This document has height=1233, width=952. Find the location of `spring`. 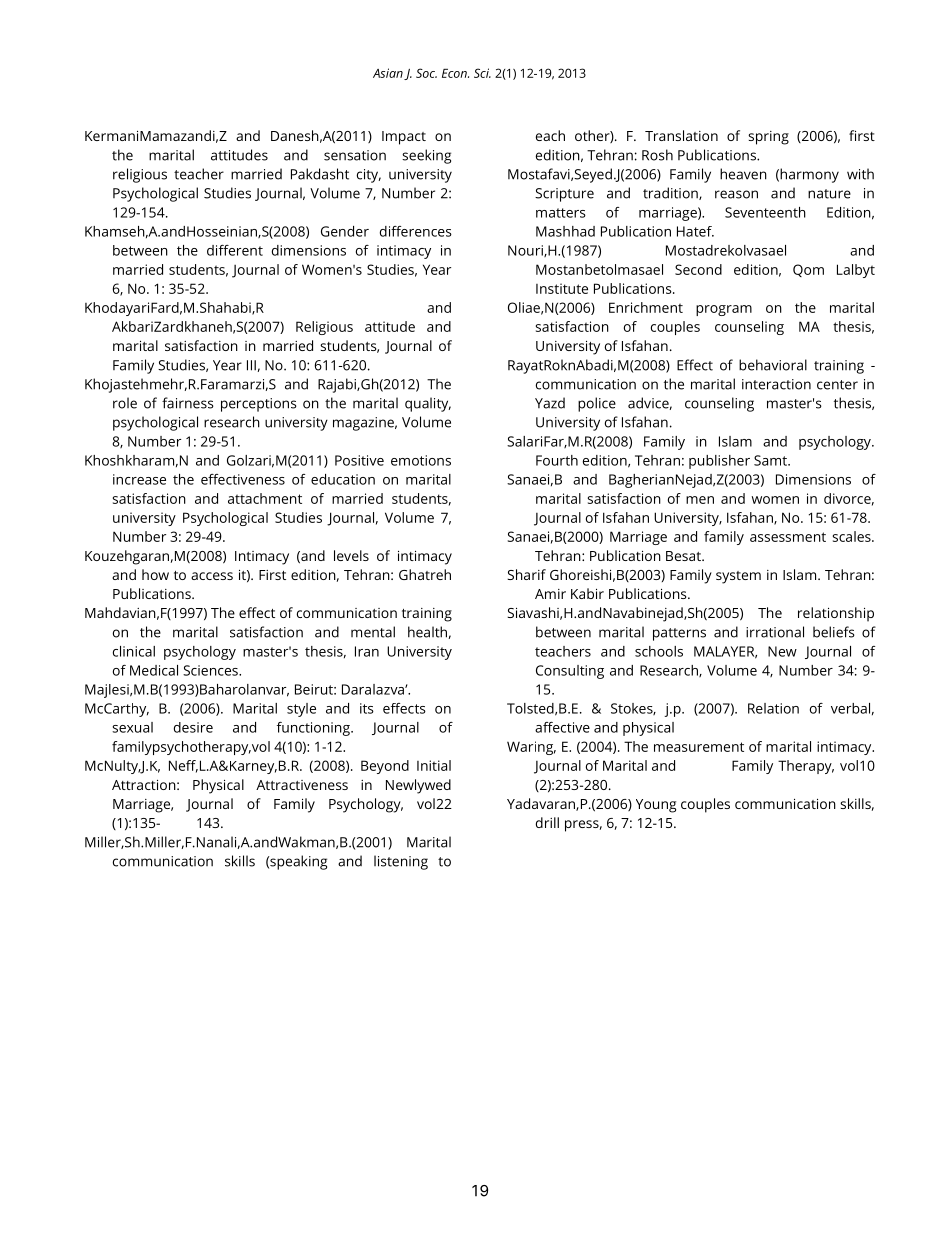

spring is located at coordinates (768, 138).
